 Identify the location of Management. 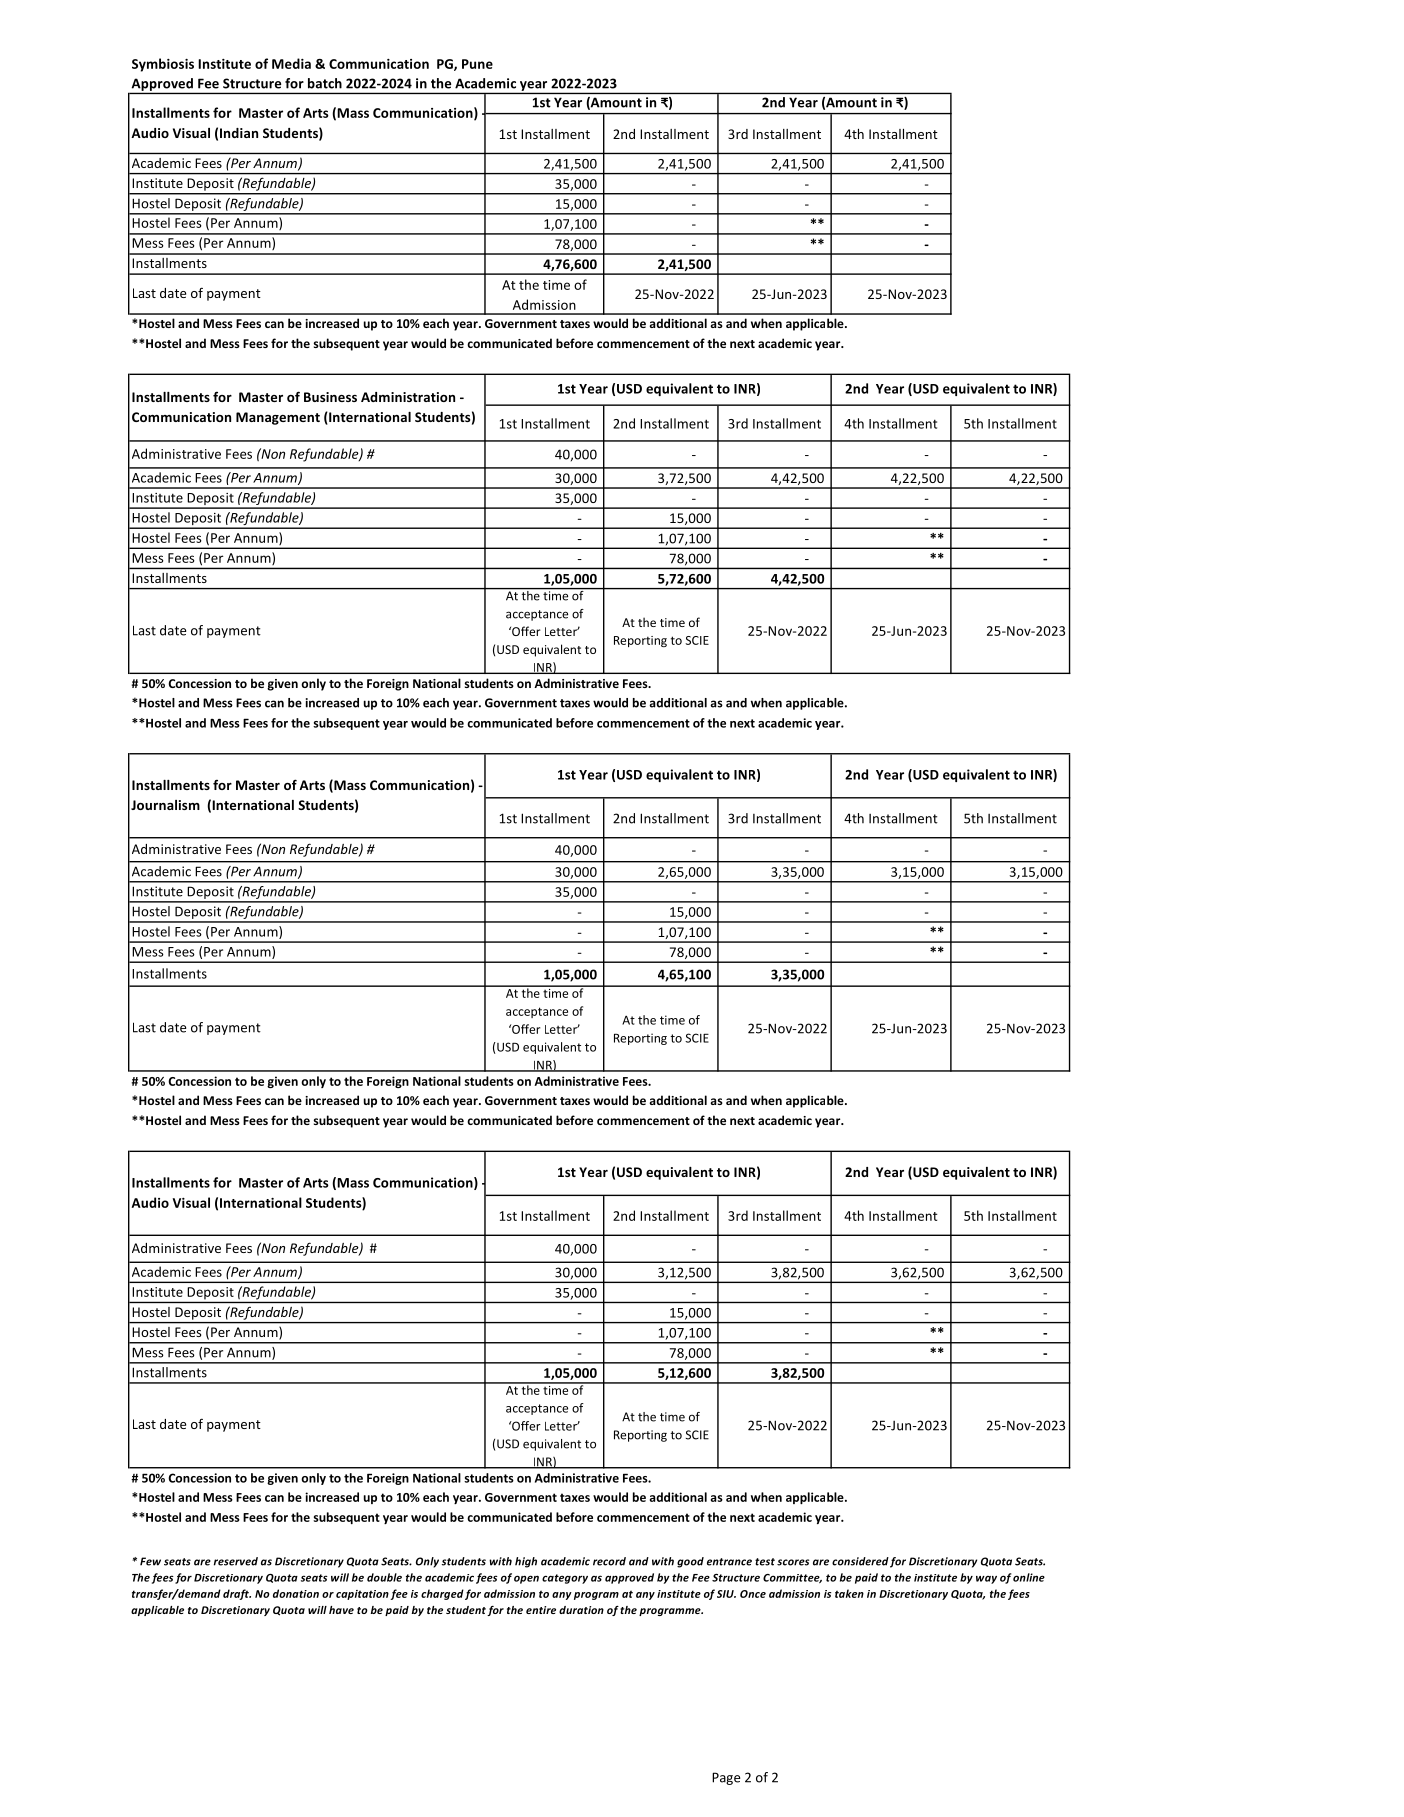
(278, 418).
